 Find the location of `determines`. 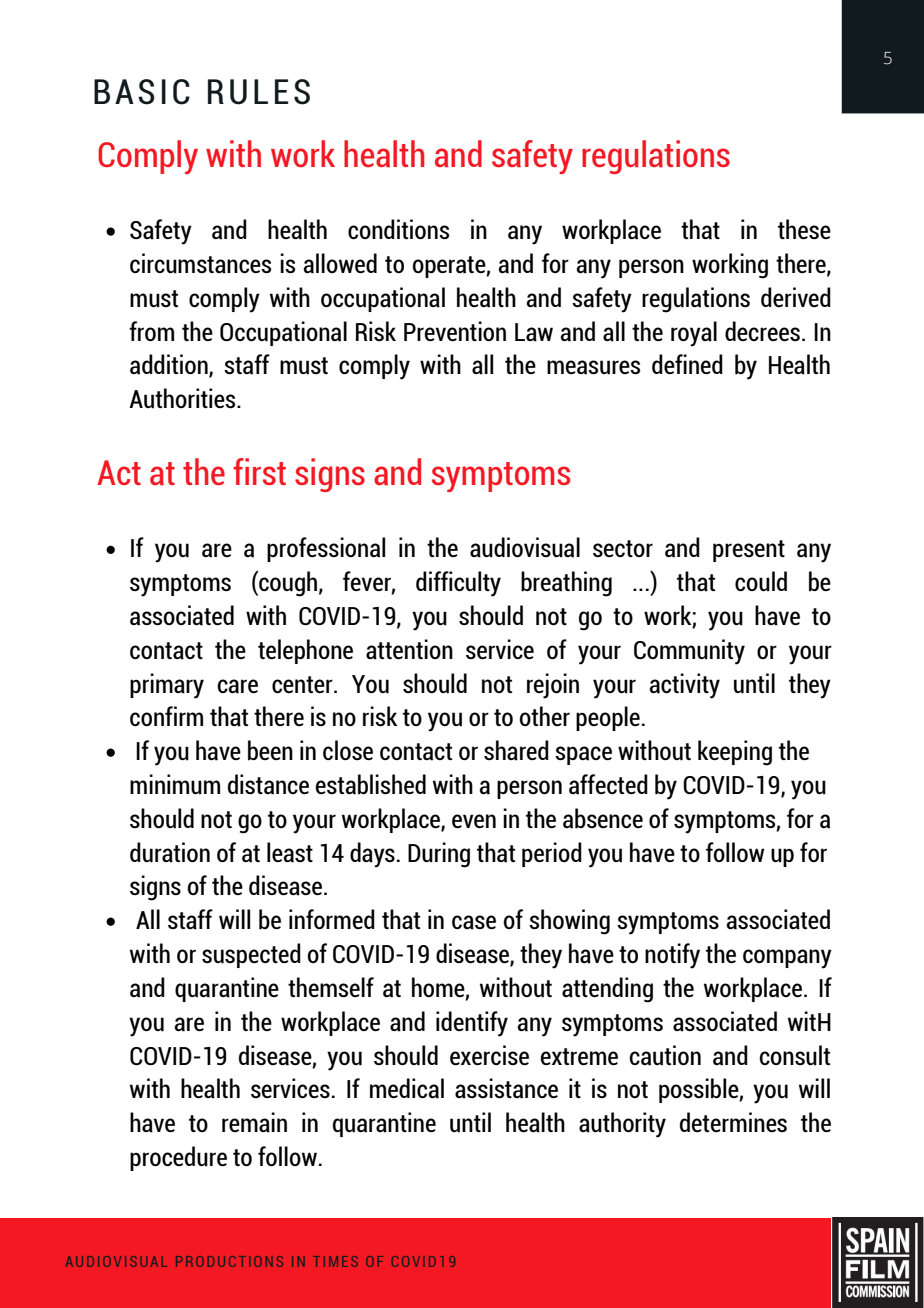

determines is located at coordinates (733, 1122).
